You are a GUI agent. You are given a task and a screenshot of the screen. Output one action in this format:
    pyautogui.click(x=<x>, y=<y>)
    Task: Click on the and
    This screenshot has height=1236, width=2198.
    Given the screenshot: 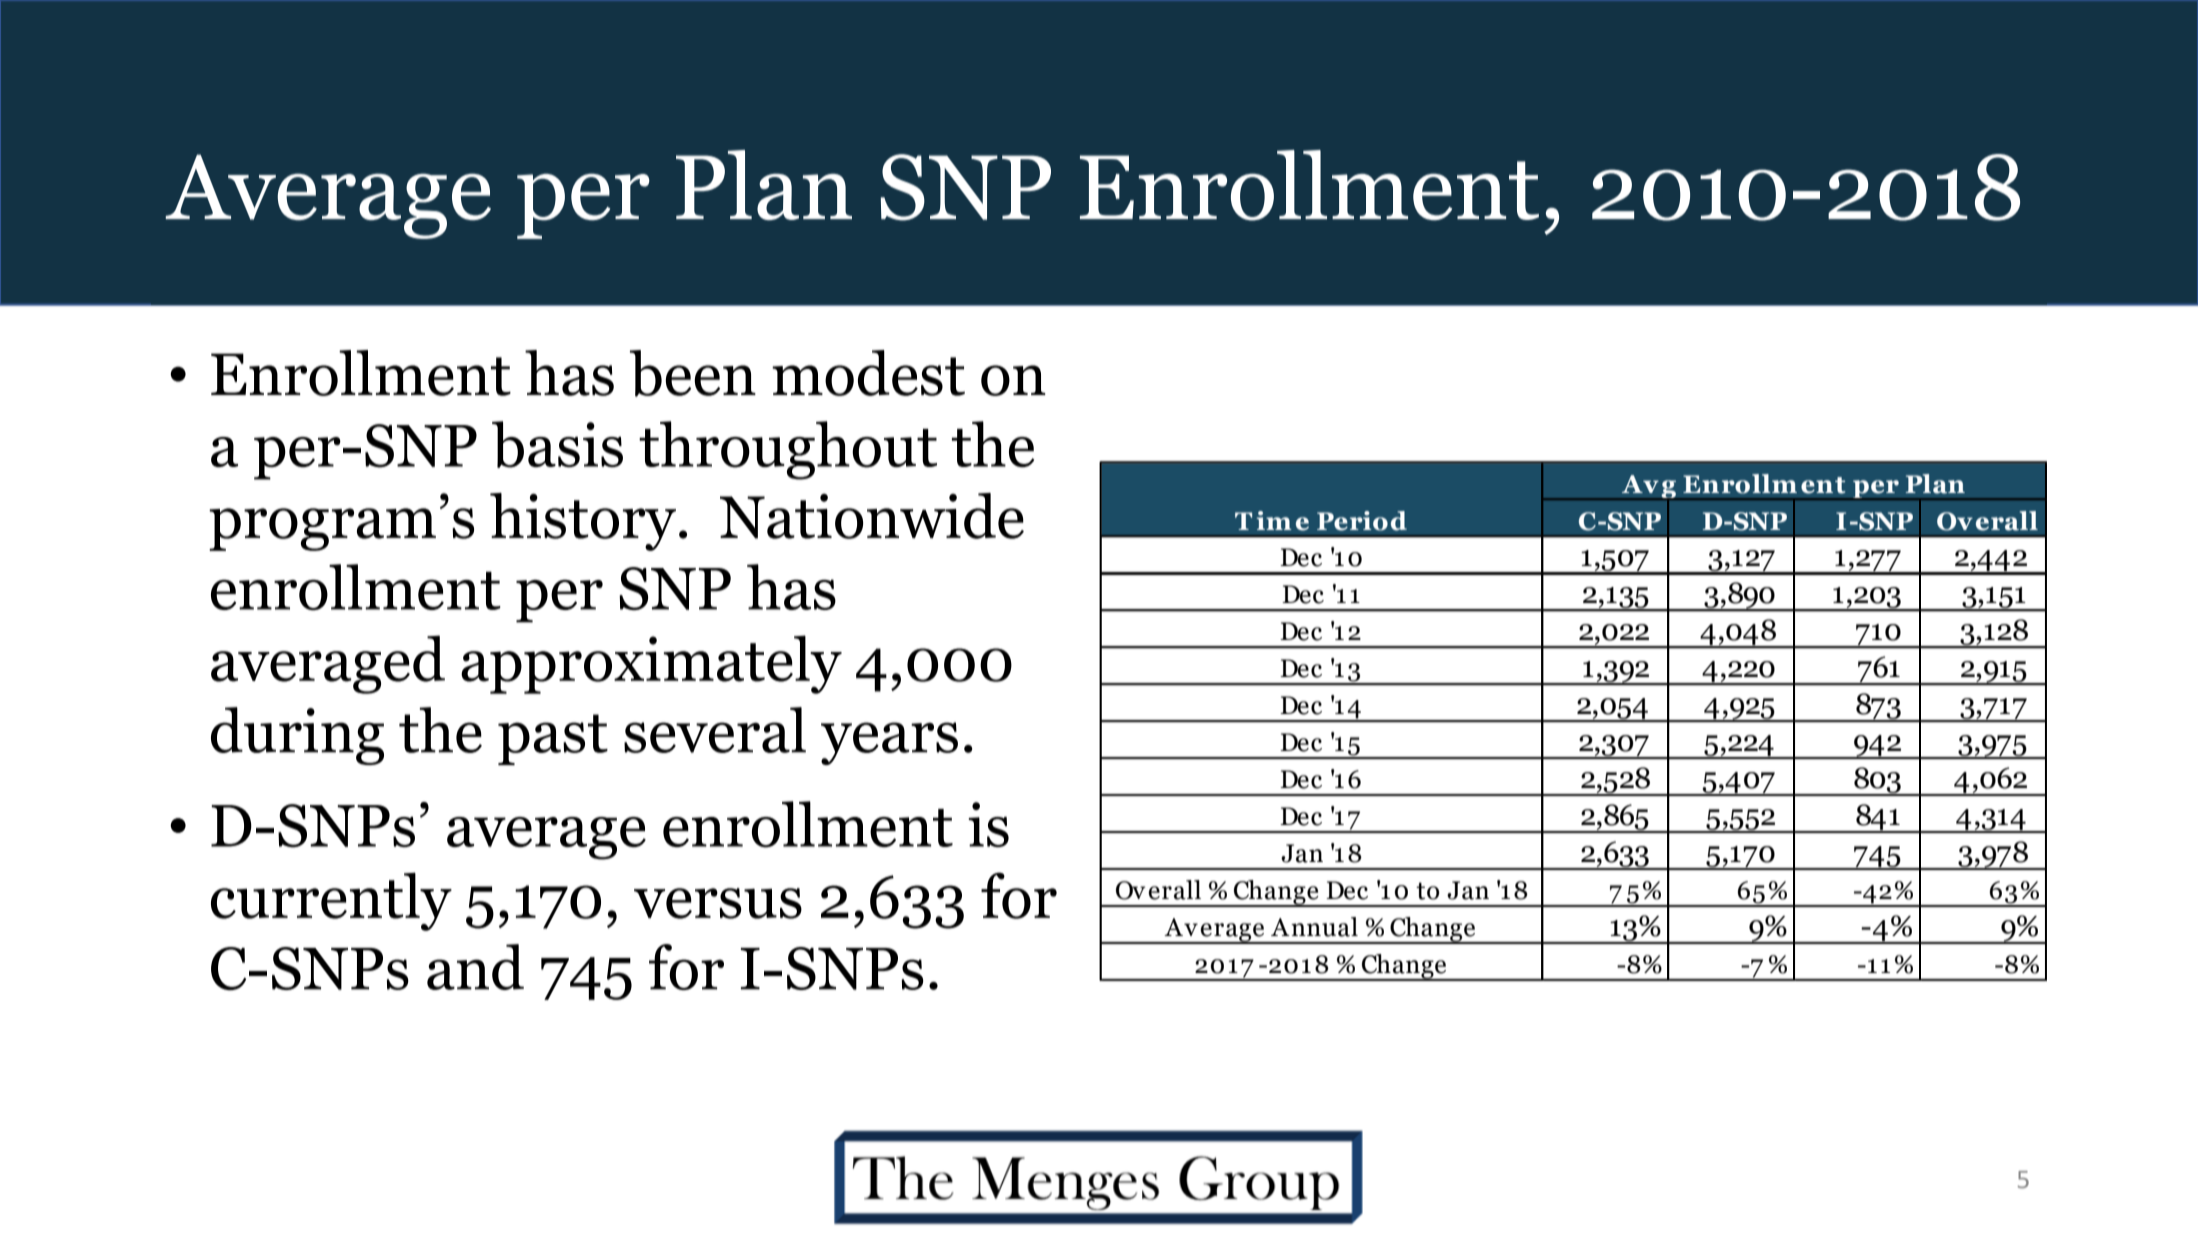 What is the action you would take?
    pyautogui.click(x=475, y=967)
